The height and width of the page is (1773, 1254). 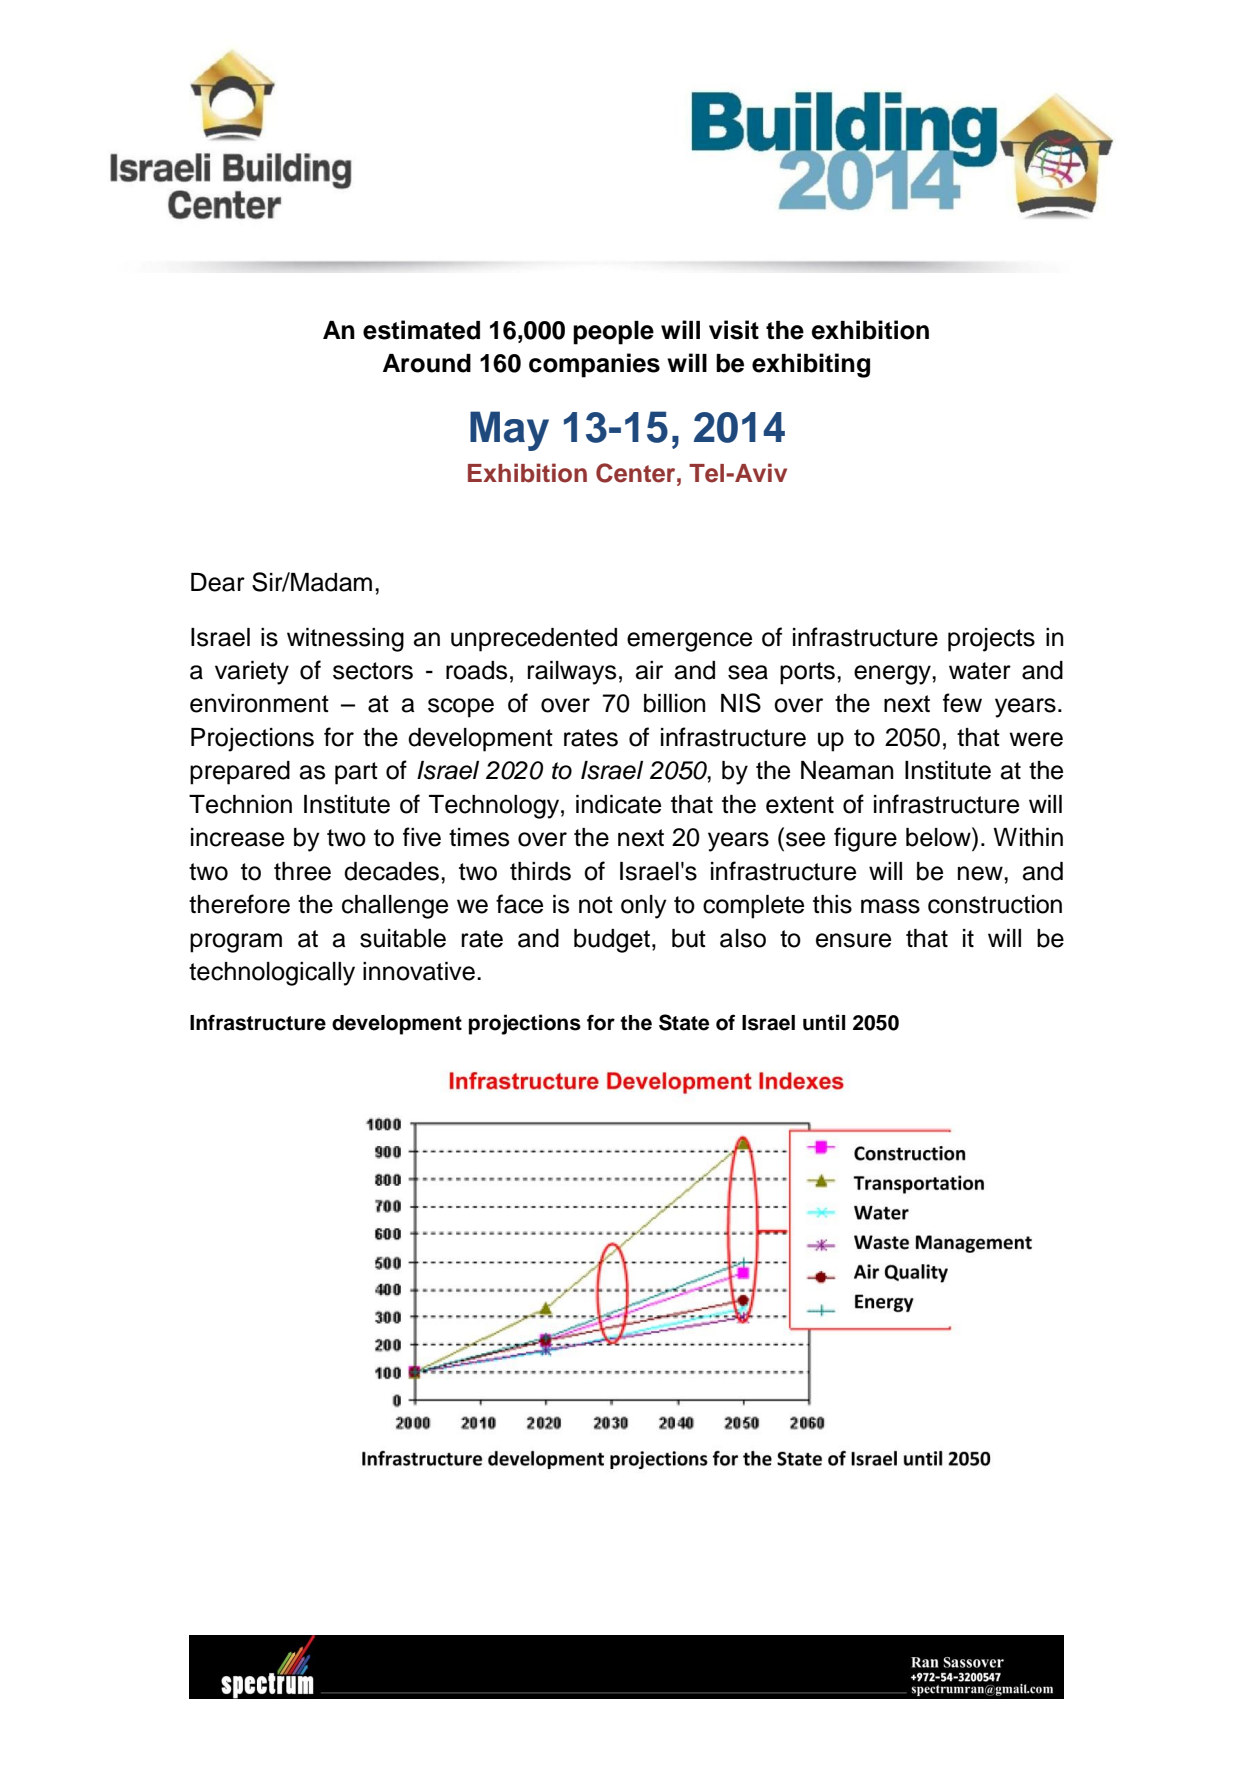 I want to click on technologically, so click(x=272, y=974).
